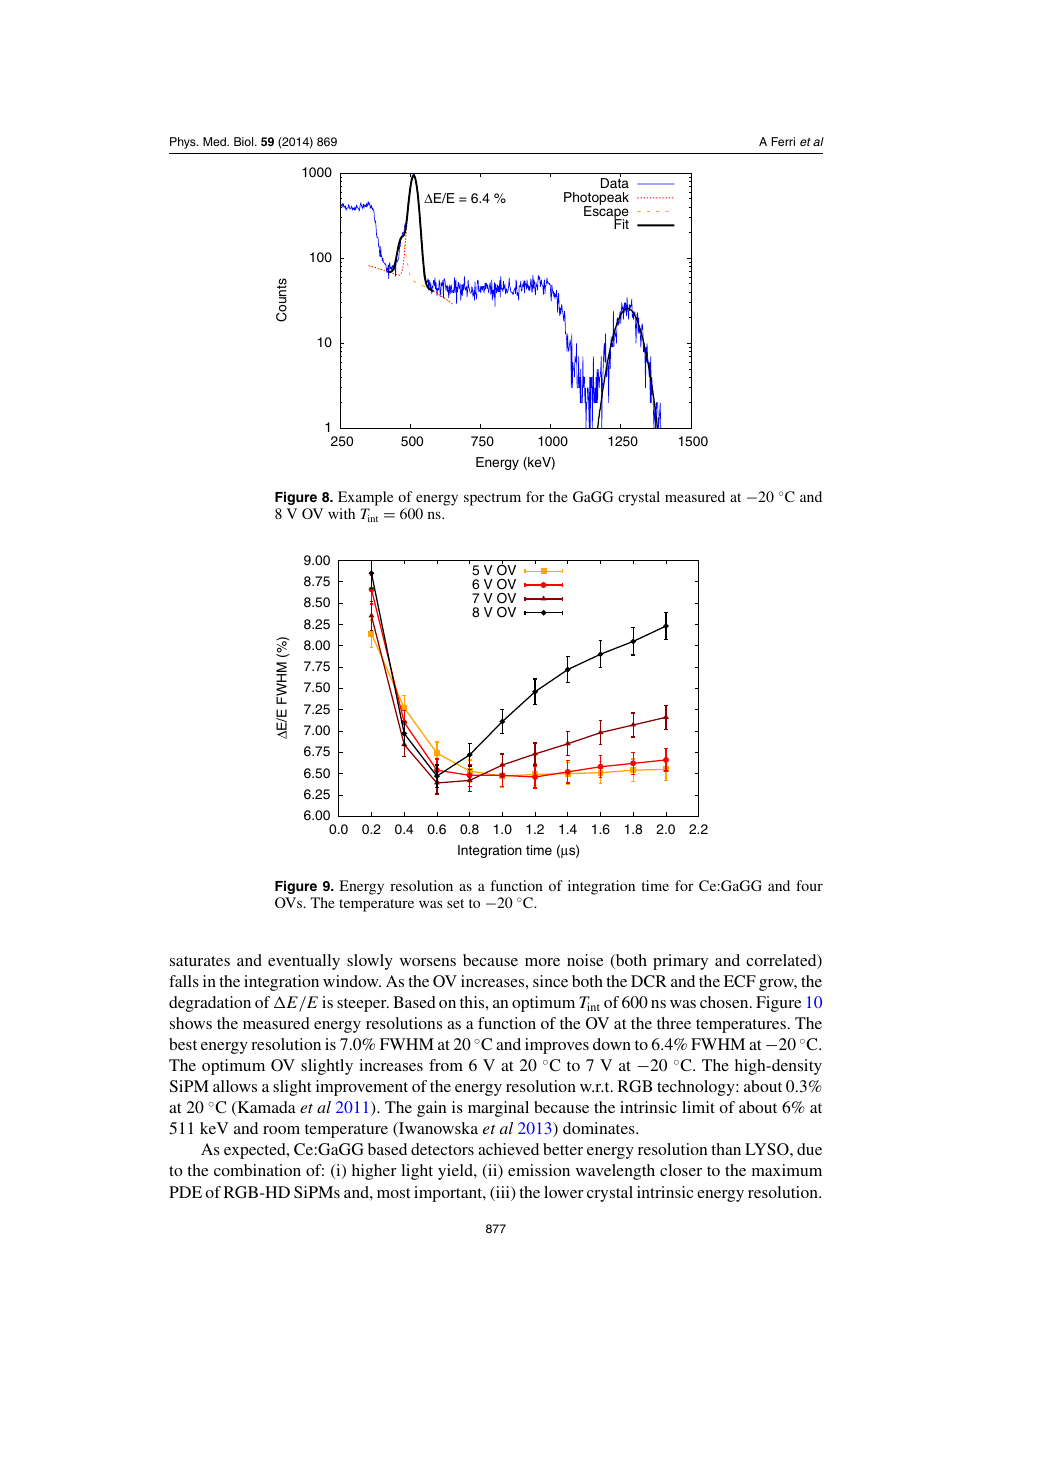 This document has height=1484, width=1049. I want to click on with, so click(341, 513).
